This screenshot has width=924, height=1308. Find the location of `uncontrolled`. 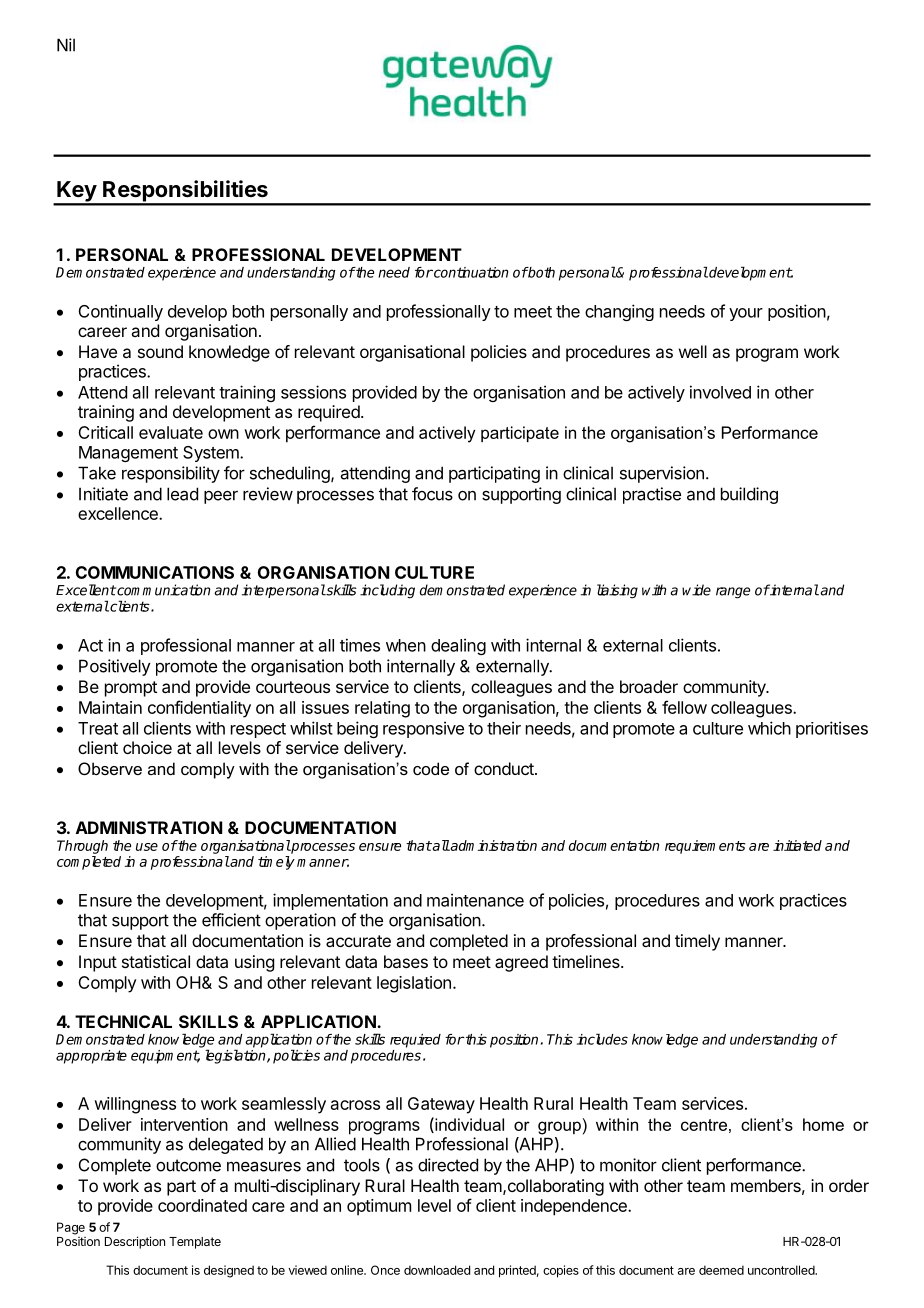

uncontrolled is located at coordinates (782, 1270).
